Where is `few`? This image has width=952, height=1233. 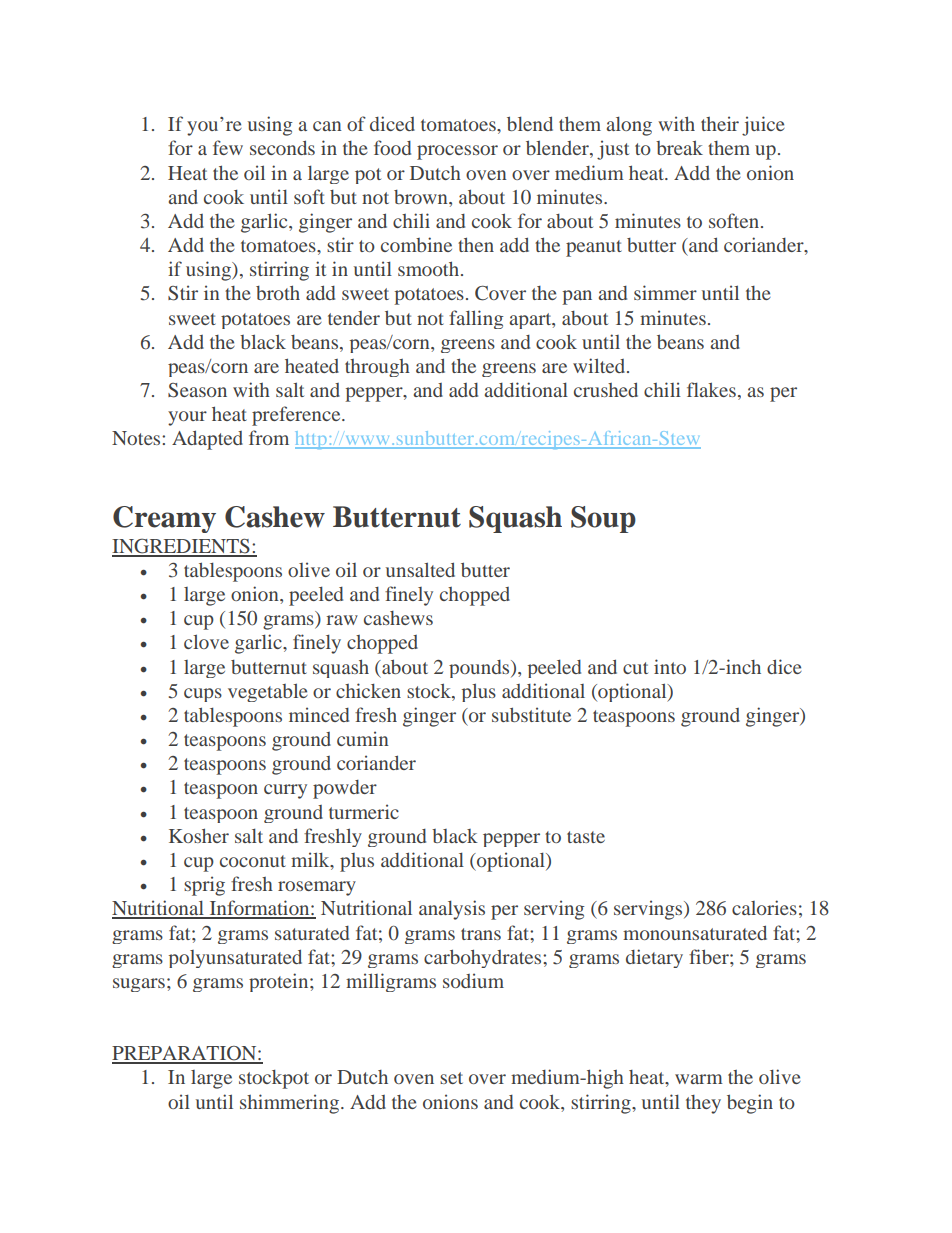
few is located at coordinates (228, 147).
